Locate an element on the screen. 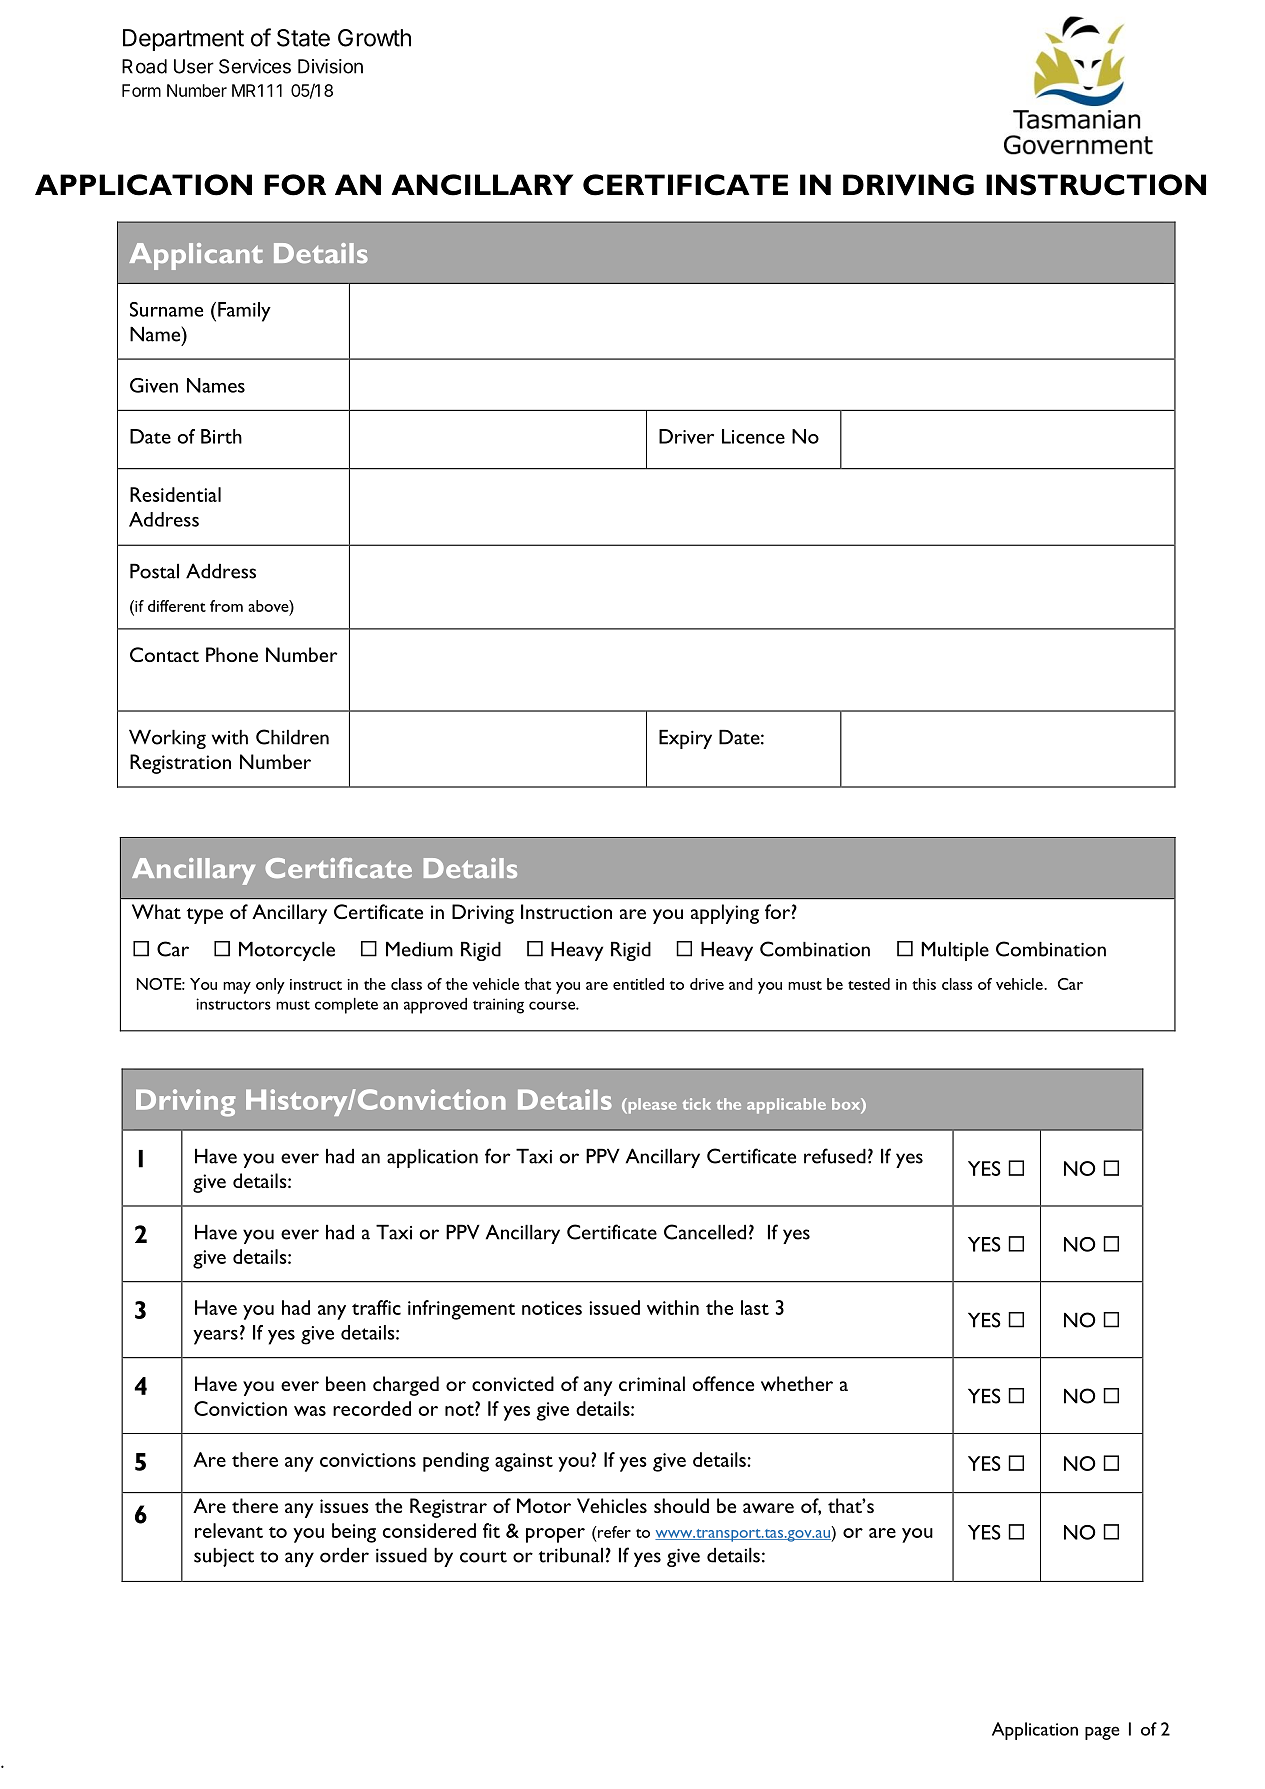  tribunal is located at coordinates (571, 1555).
